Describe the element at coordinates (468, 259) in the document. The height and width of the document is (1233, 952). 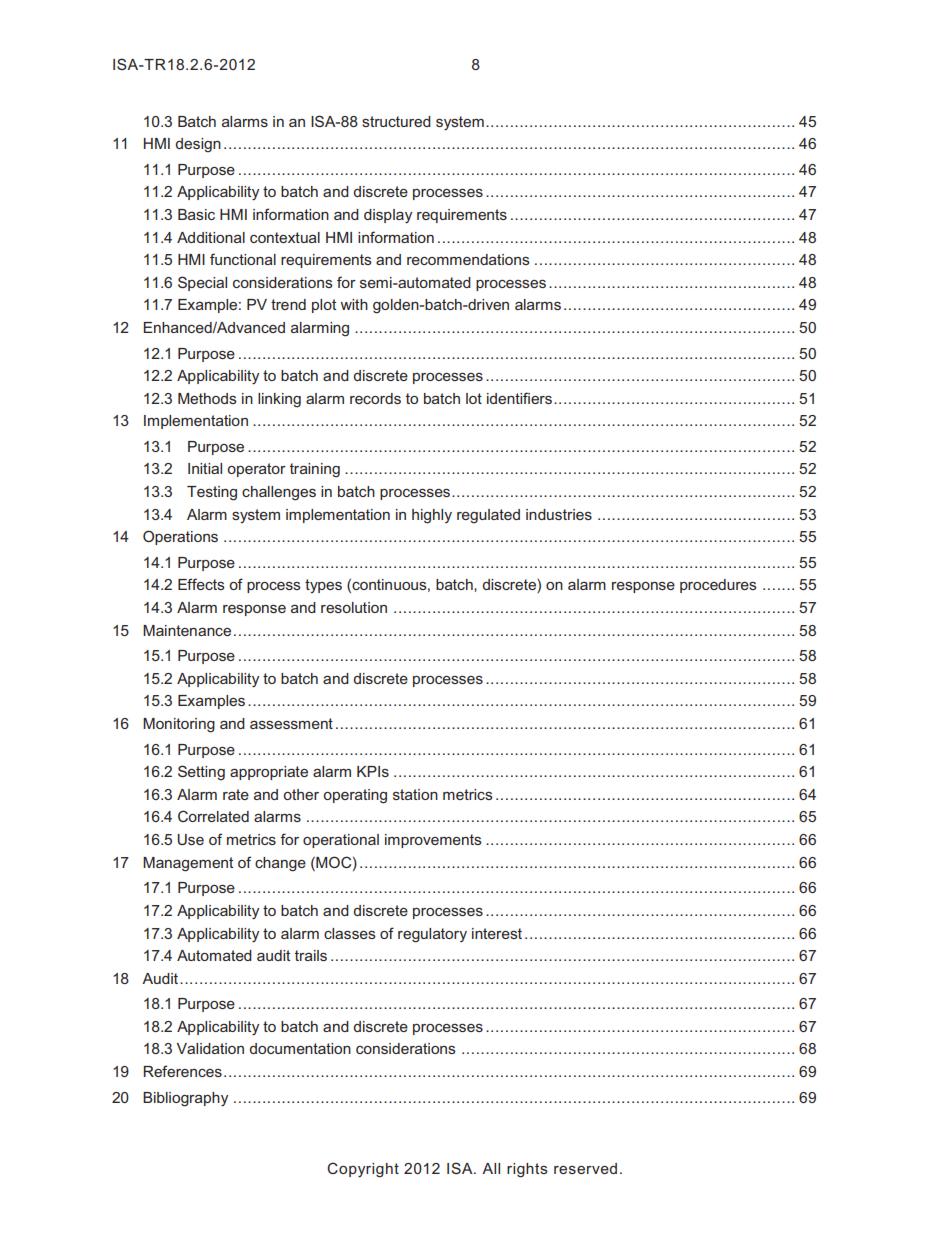
I see `recommendations` at that location.
